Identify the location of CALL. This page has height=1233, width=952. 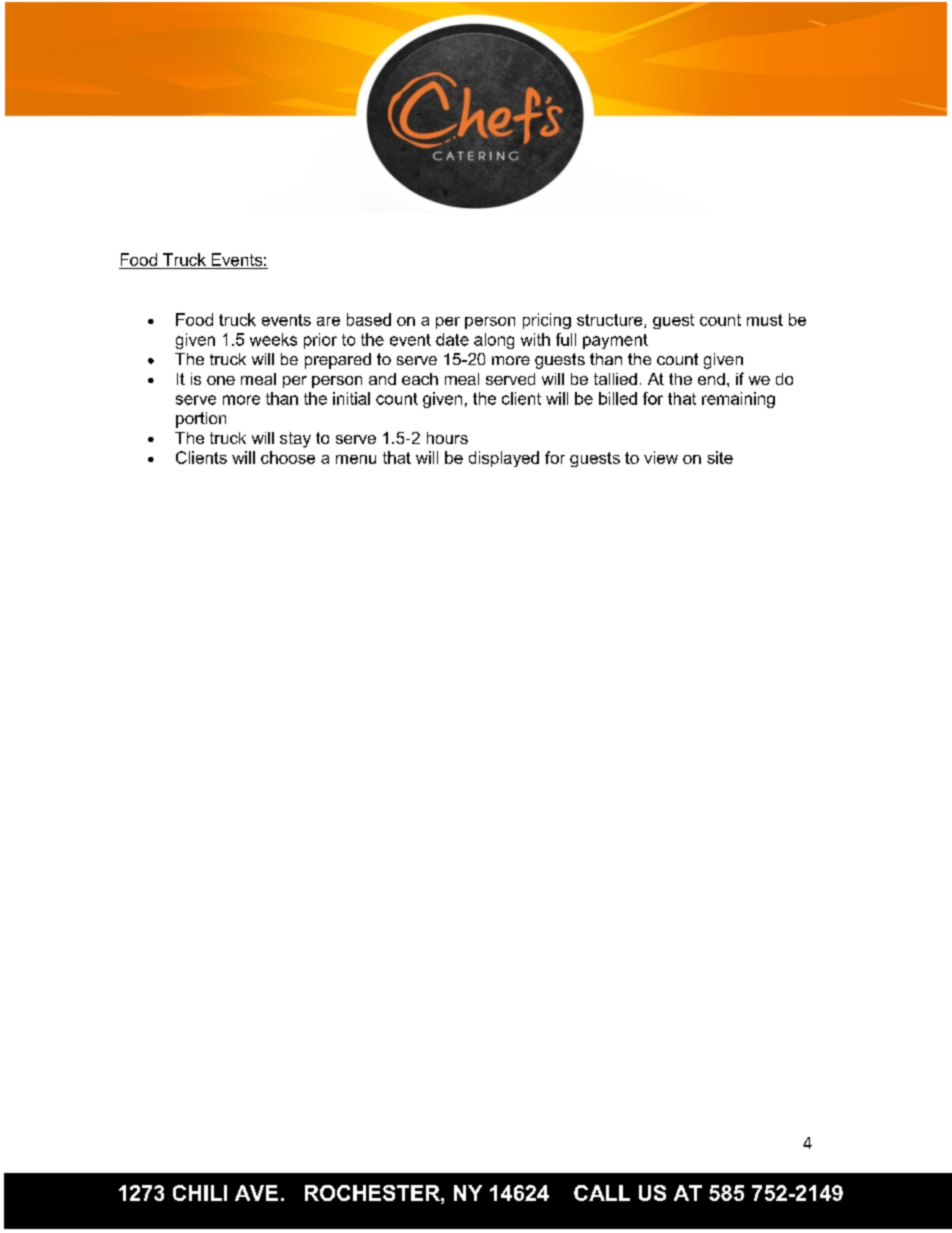
(602, 1193).
